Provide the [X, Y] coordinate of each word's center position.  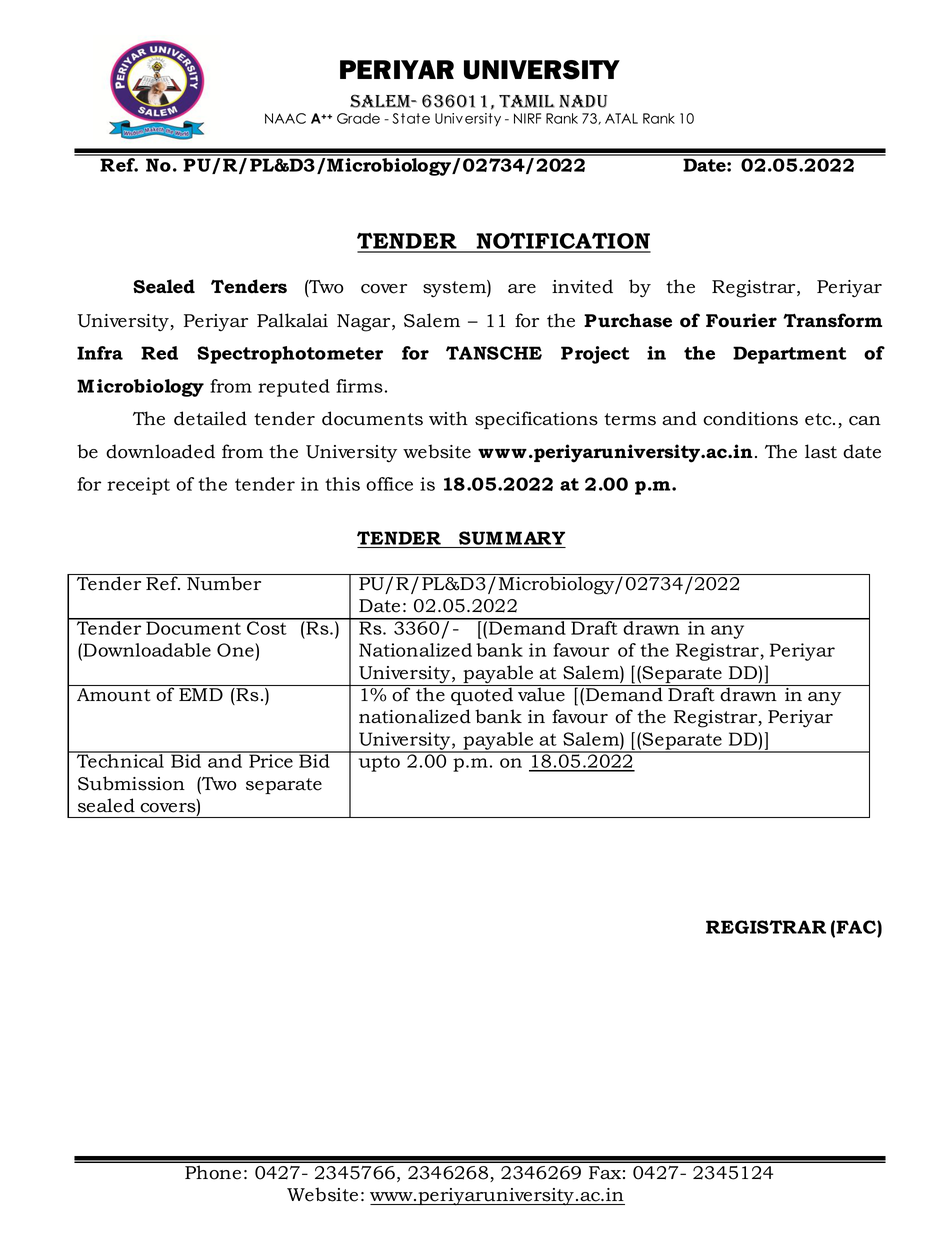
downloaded [160, 451]
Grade [358, 118]
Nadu [583, 101]
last [821, 451]
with [448, 418]
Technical [120, 760]
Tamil [527, 101]
